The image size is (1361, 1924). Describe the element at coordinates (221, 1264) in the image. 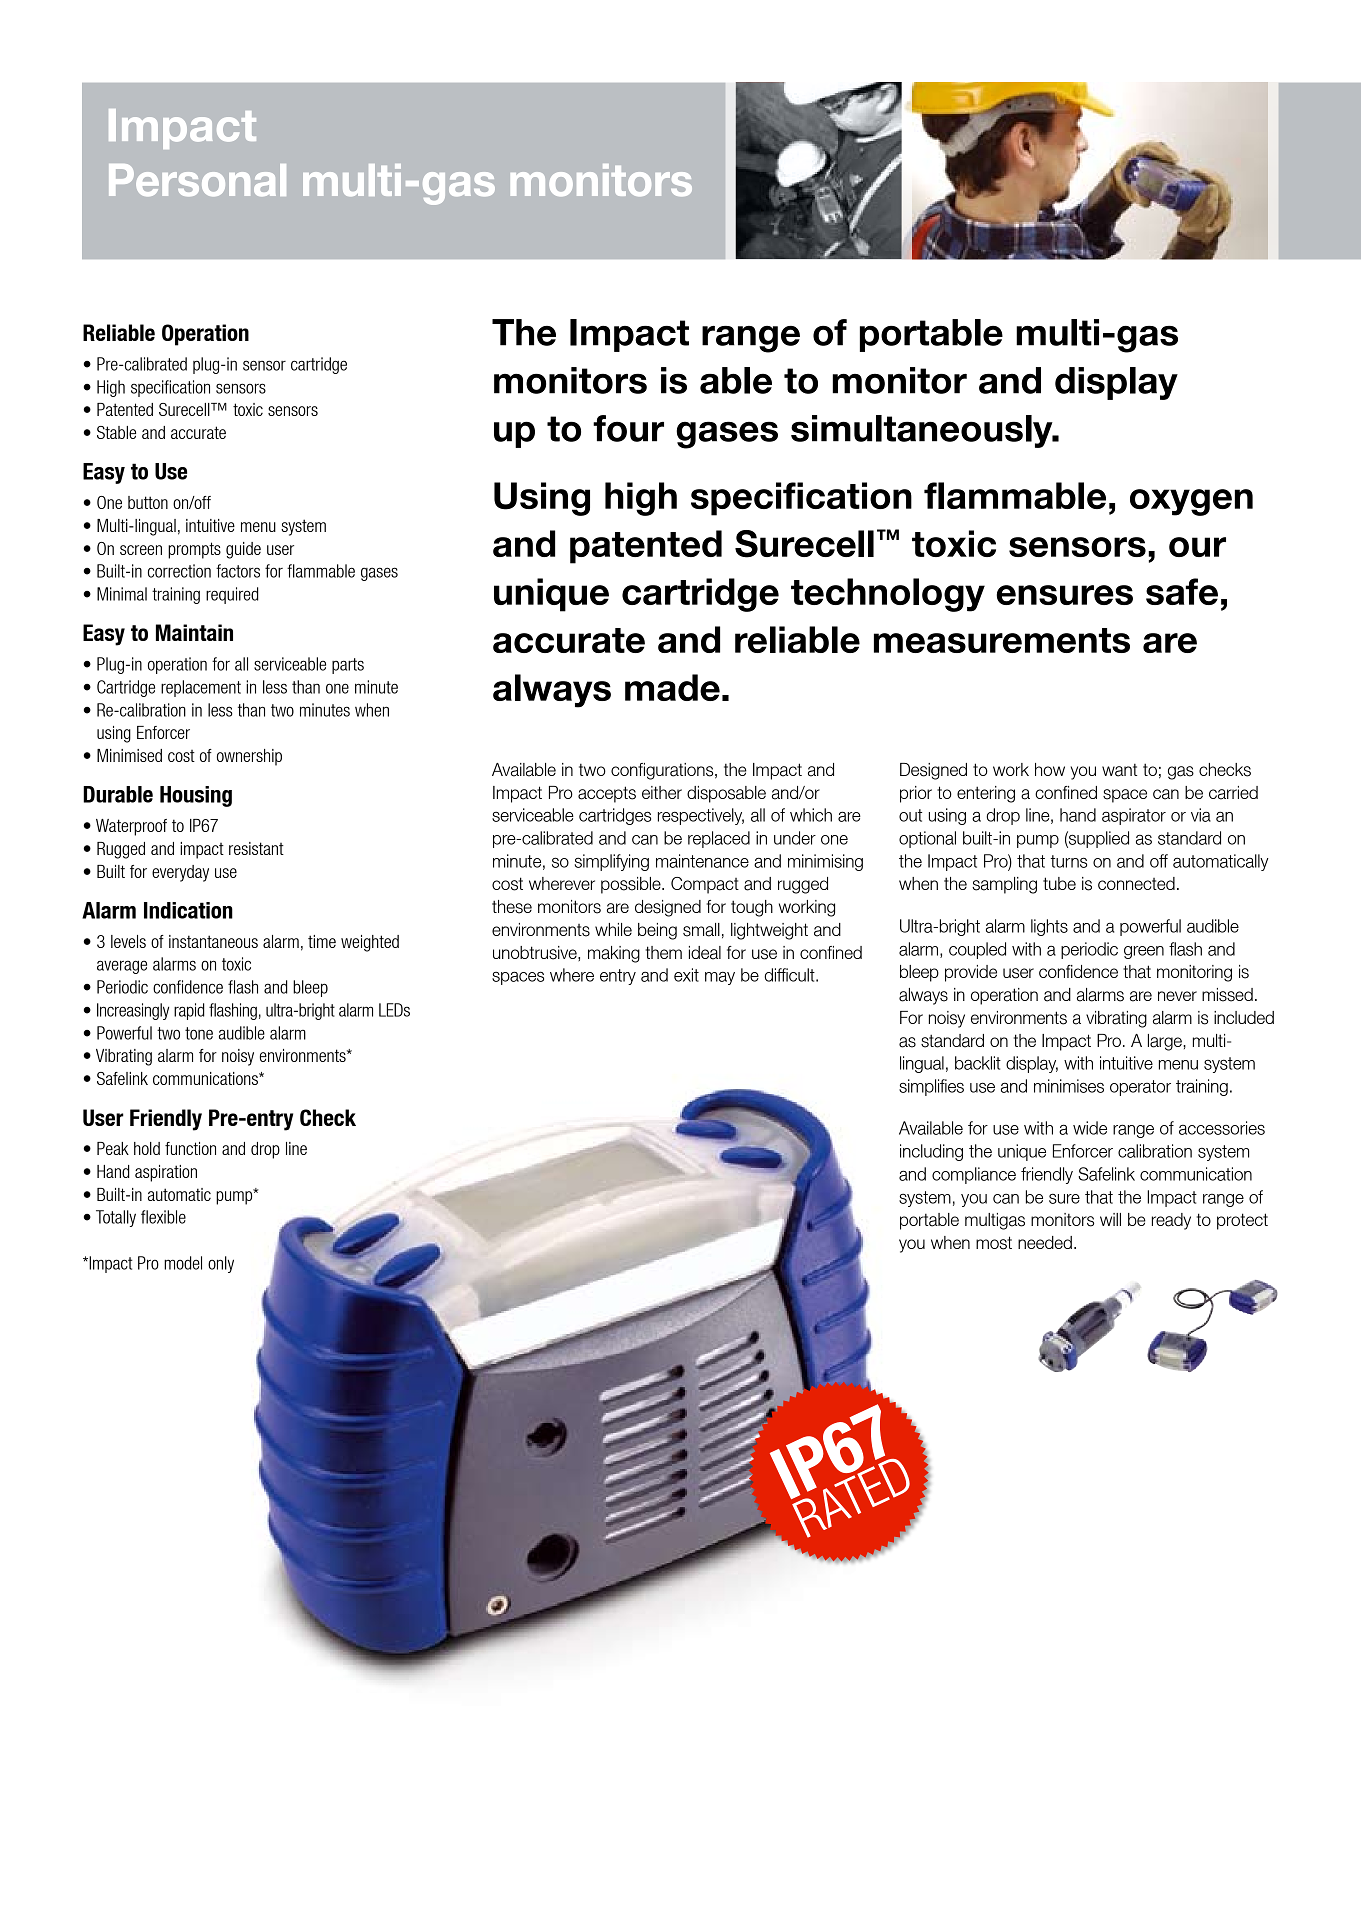

I see `only` at that location.
